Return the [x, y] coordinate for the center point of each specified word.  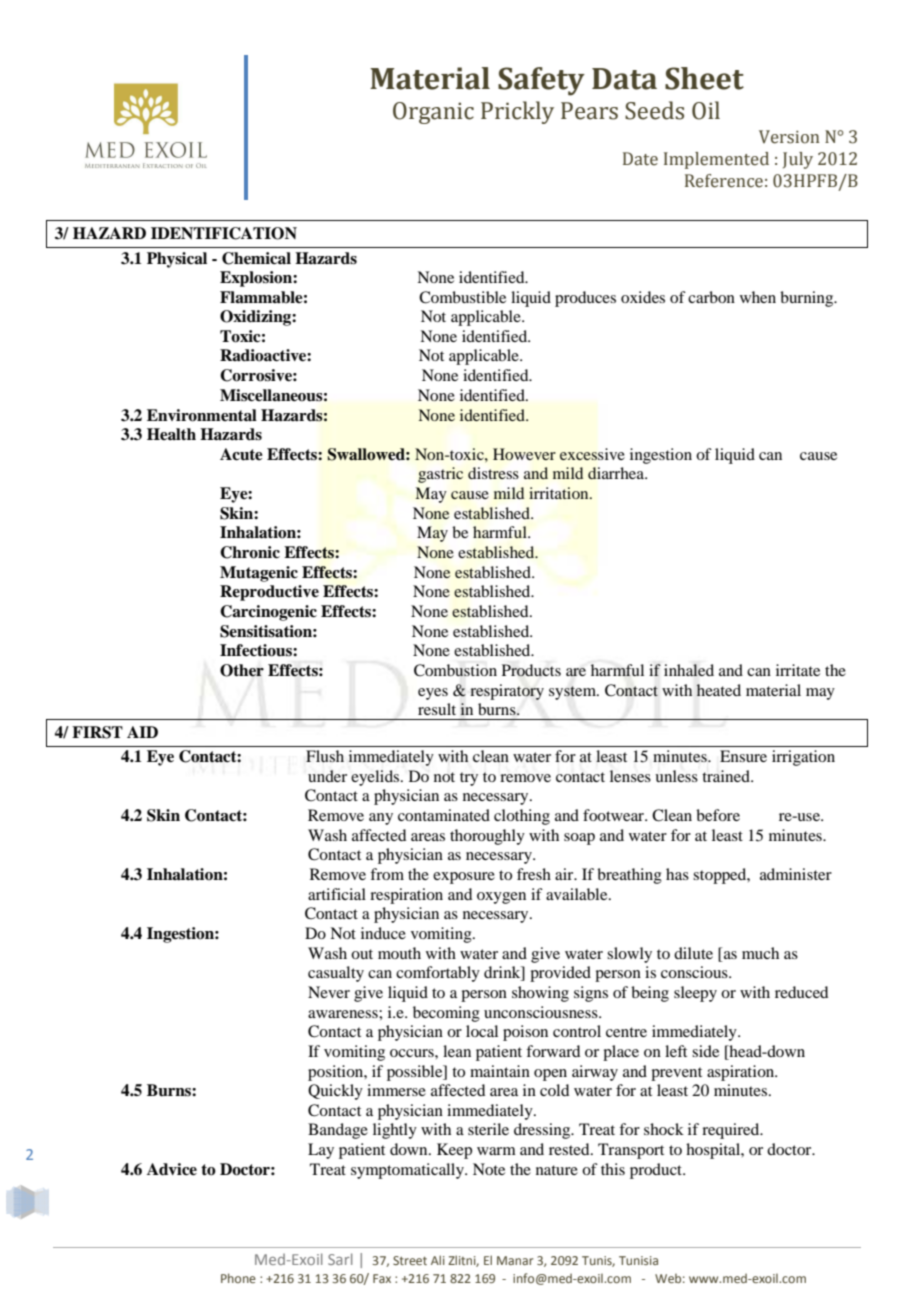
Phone [238, 1278]
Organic [433, 113]
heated [718, 690]
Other [242, 670]
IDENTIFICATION [224, 233]
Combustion [455, 670]
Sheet [704, 78]
